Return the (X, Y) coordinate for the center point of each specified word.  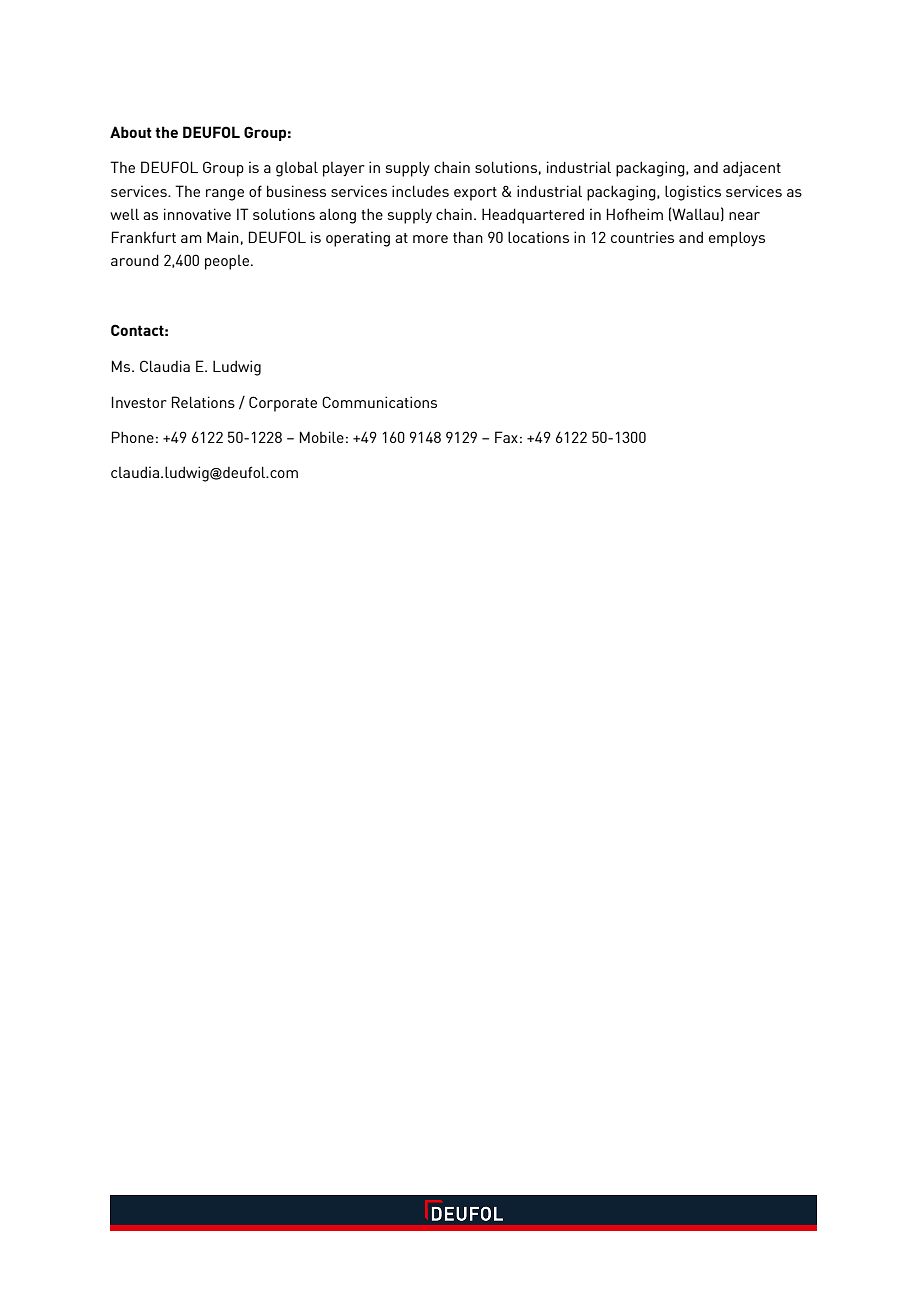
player (344, 169)
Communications (379, 402)
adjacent (752, 169)
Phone (133, 437)
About (131, 132)
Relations (203, 402)
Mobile (322, 437)
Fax (506, 437)
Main (223, 237)
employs (737, 239)
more (430, 239)
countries (642, 237)
